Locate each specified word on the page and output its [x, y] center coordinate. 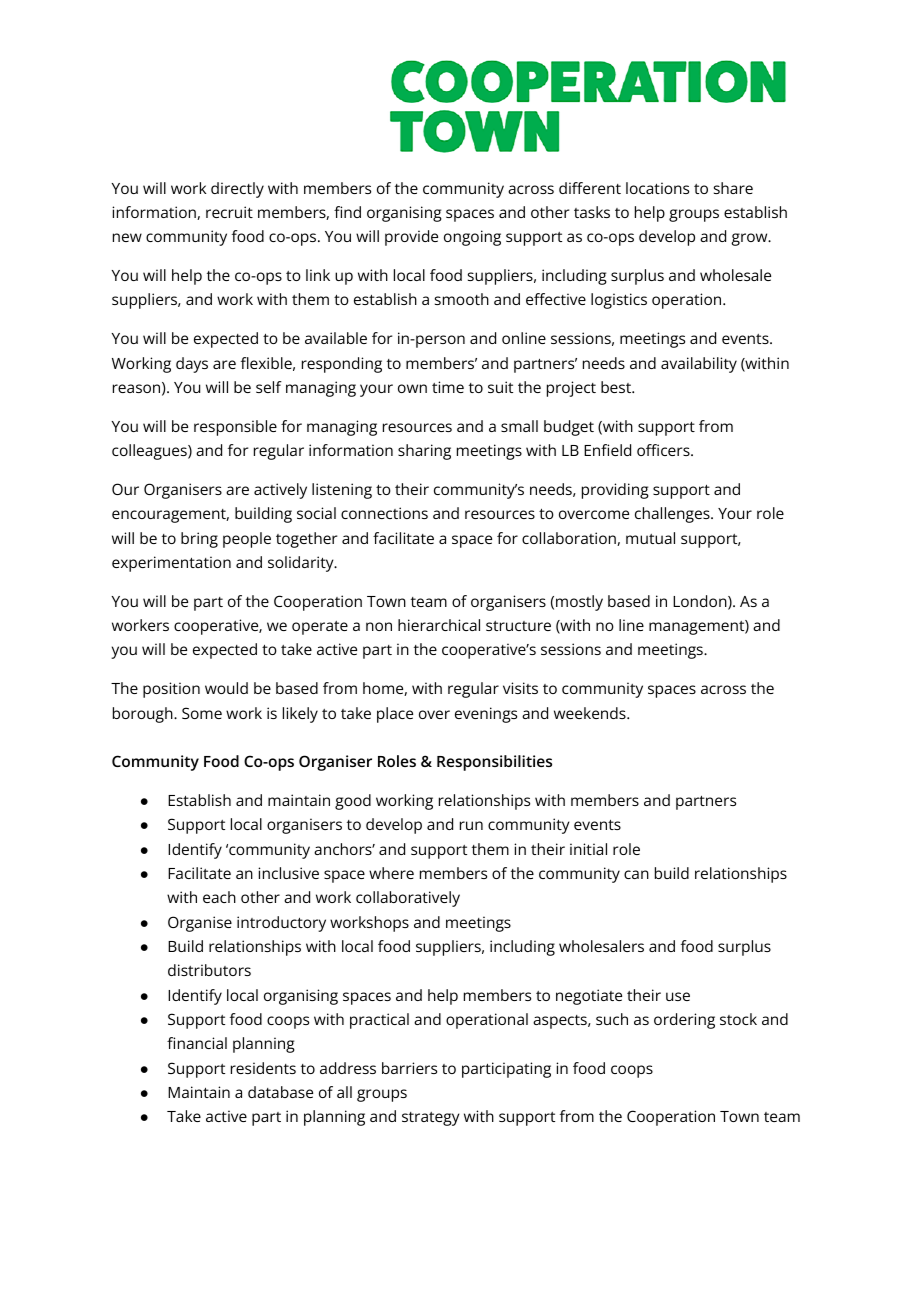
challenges [673, 515]
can [636, 874]
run [471, 825]
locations [657, 188]
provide [411, 238]
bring [199, 540]
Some [202, 713]
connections [384, 513]
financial [197, 1043]
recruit [229, 212]
